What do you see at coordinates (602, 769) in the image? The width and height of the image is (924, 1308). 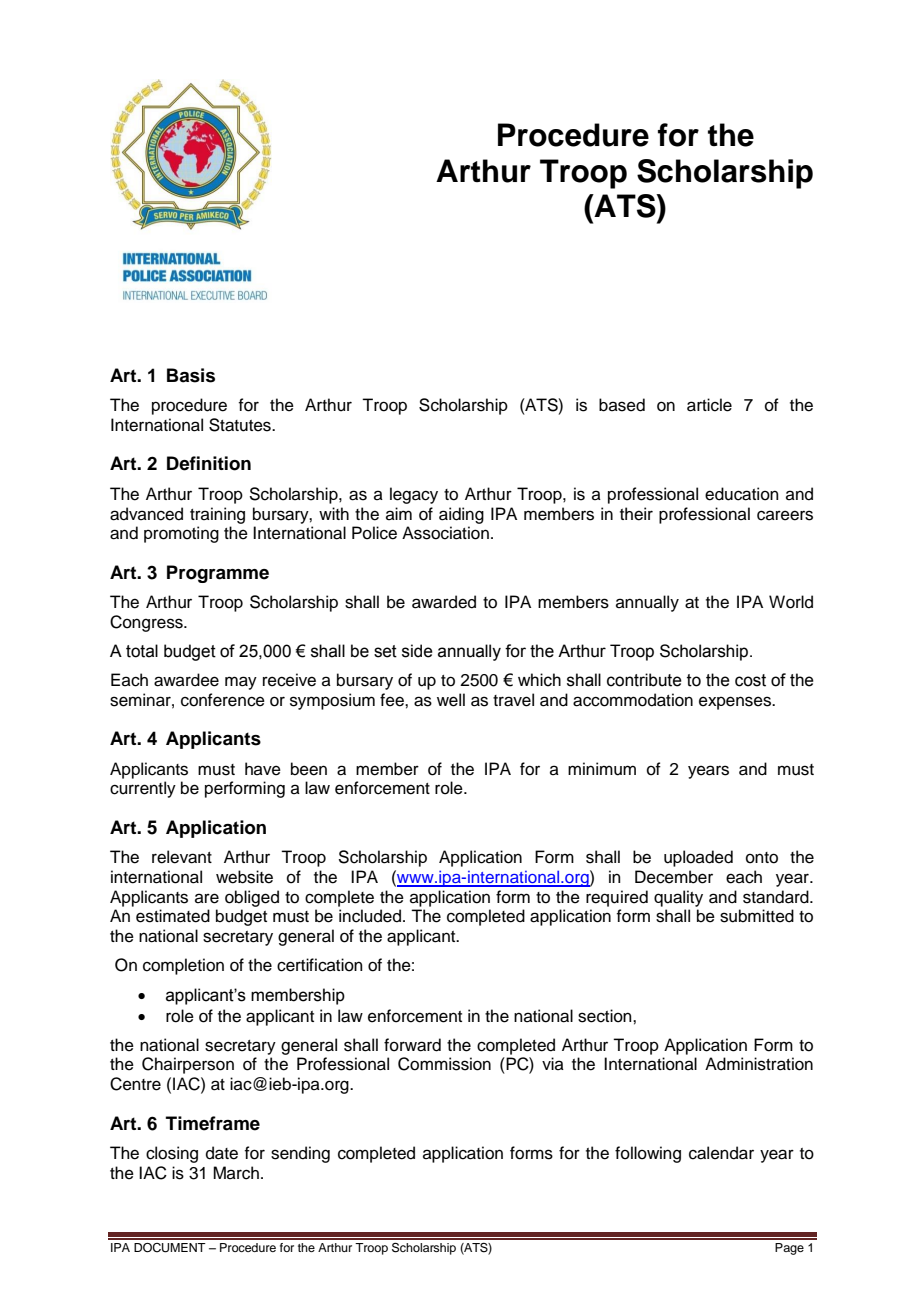 I see `minimum` at bounding box center [602, 769].
